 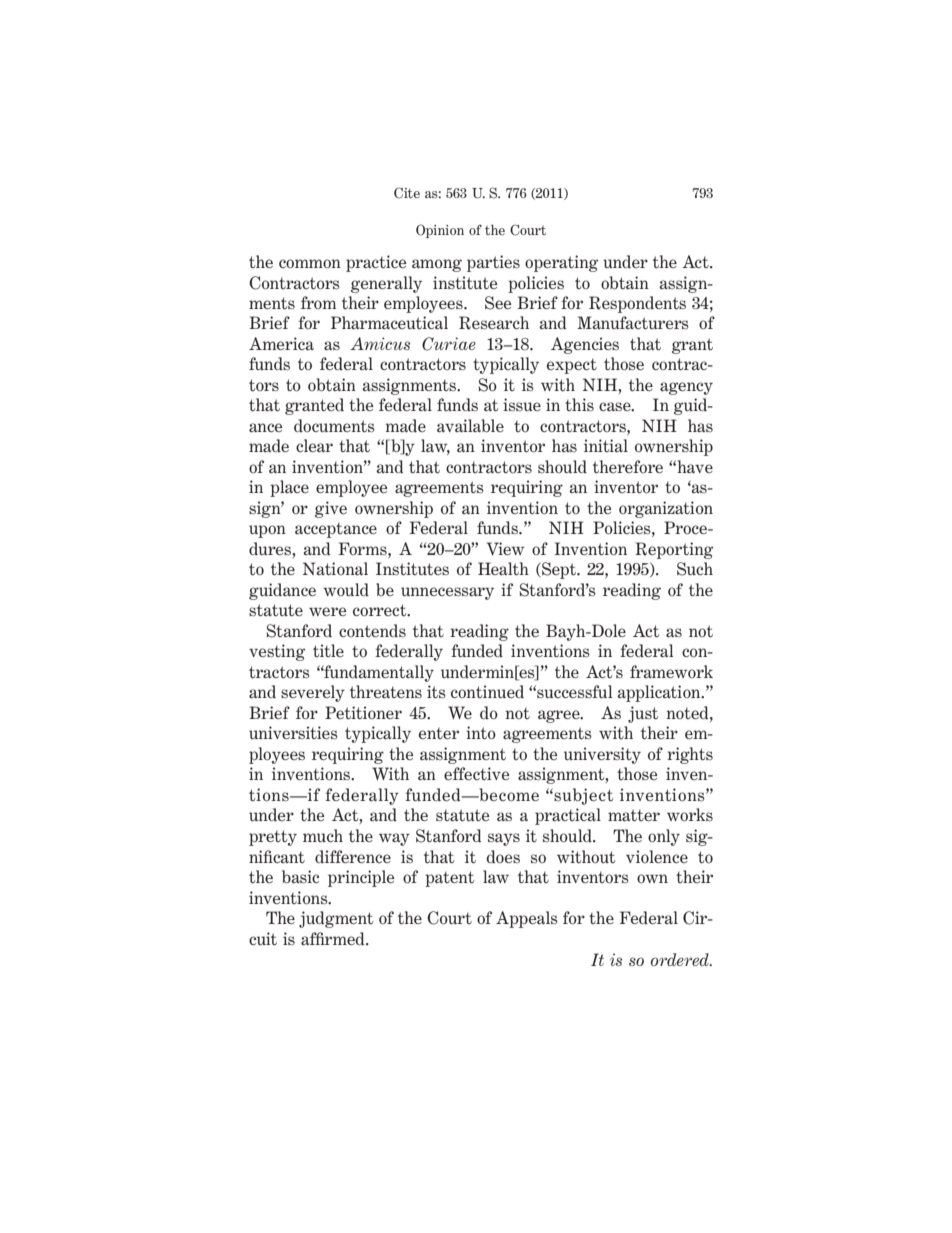 What do you see at coordinates (336, 919) in the screenshot?
I see `judgment` at bounding box center [336, 919].
